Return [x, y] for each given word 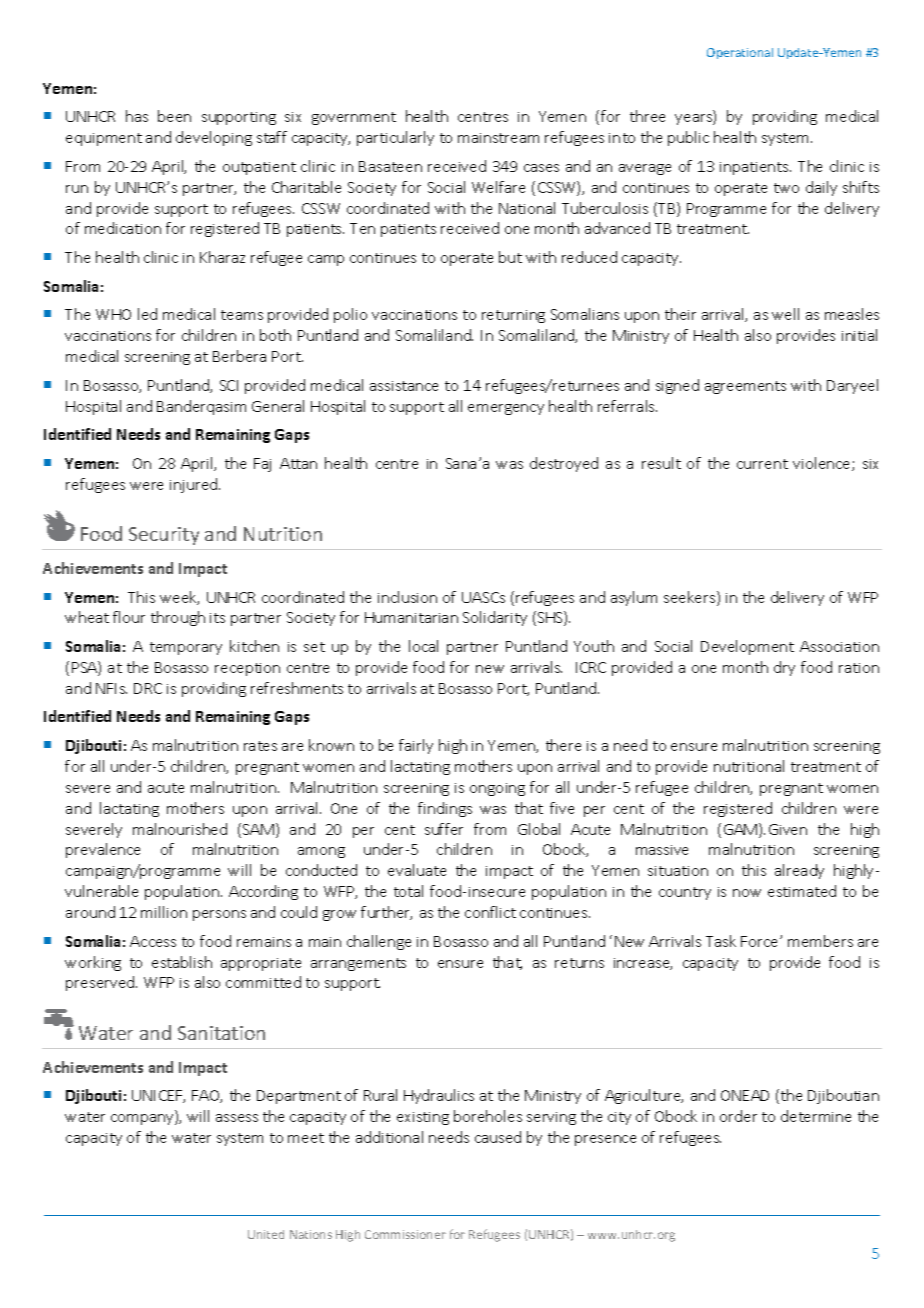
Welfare [498, 187]
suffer [444, 829]
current [762, 464]
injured [195, 485]
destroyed [564, 464]
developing [214, 138]
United [266, 1234]
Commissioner [405, 1234]
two [786, 188]
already [799, 871]
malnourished [180, 829]
